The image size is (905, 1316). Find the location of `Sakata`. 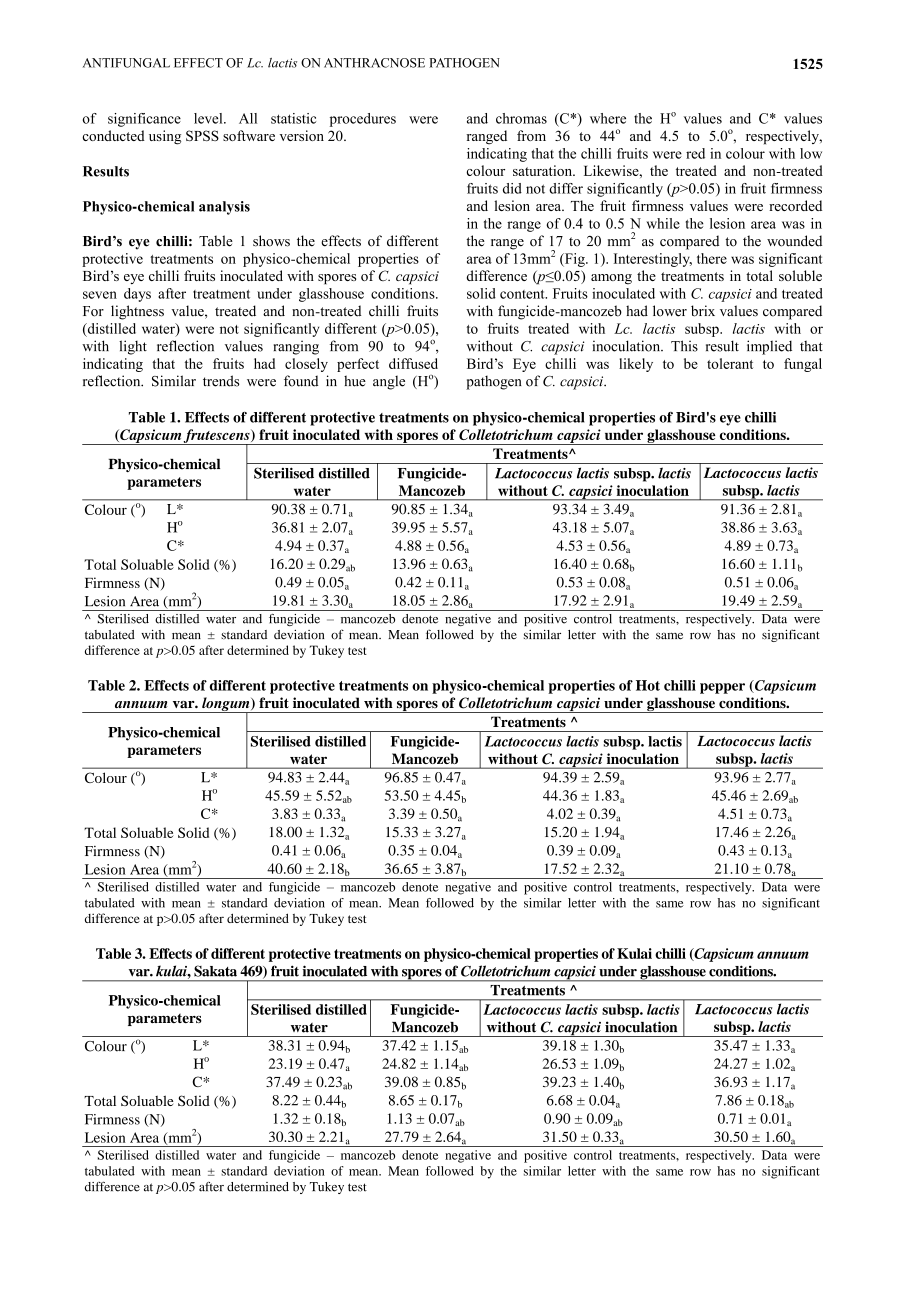

Sakata is located at coordinates (215, 971).
